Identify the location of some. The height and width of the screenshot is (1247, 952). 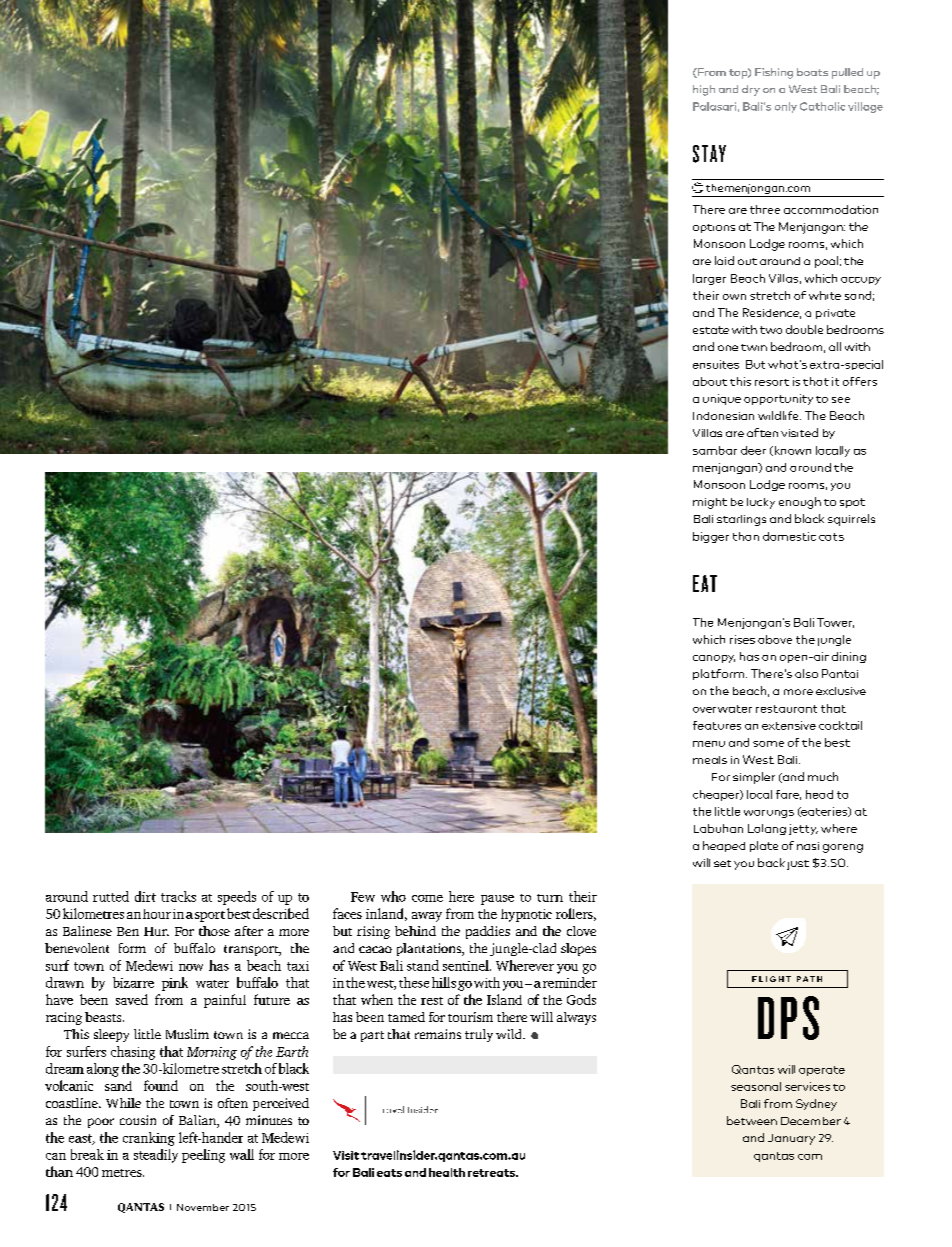
(768, 744).
